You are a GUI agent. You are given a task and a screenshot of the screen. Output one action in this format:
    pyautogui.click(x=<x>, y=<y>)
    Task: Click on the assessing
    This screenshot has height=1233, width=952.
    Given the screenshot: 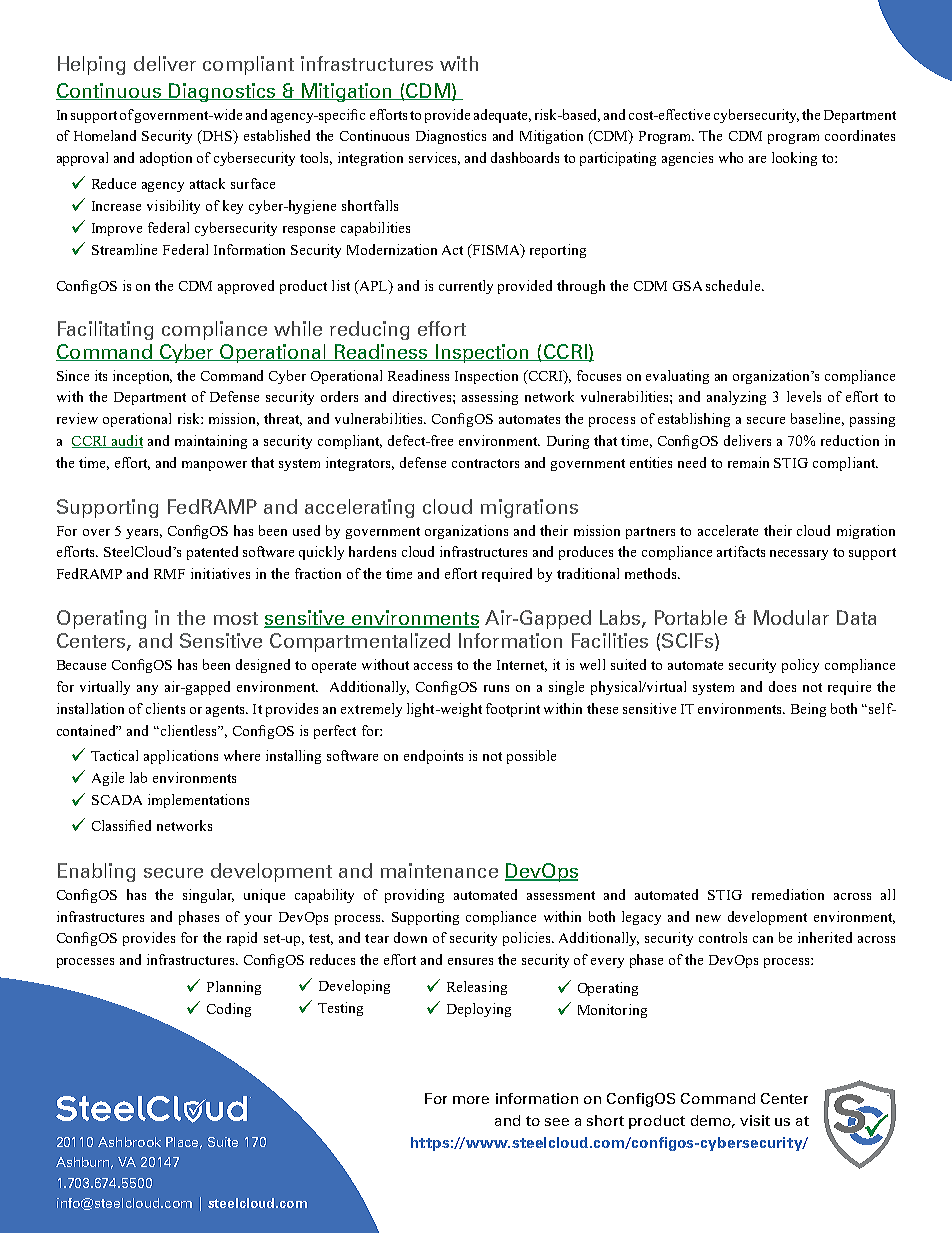 What is the action you would take?
    pyautogui.click(x=490, y=398)
